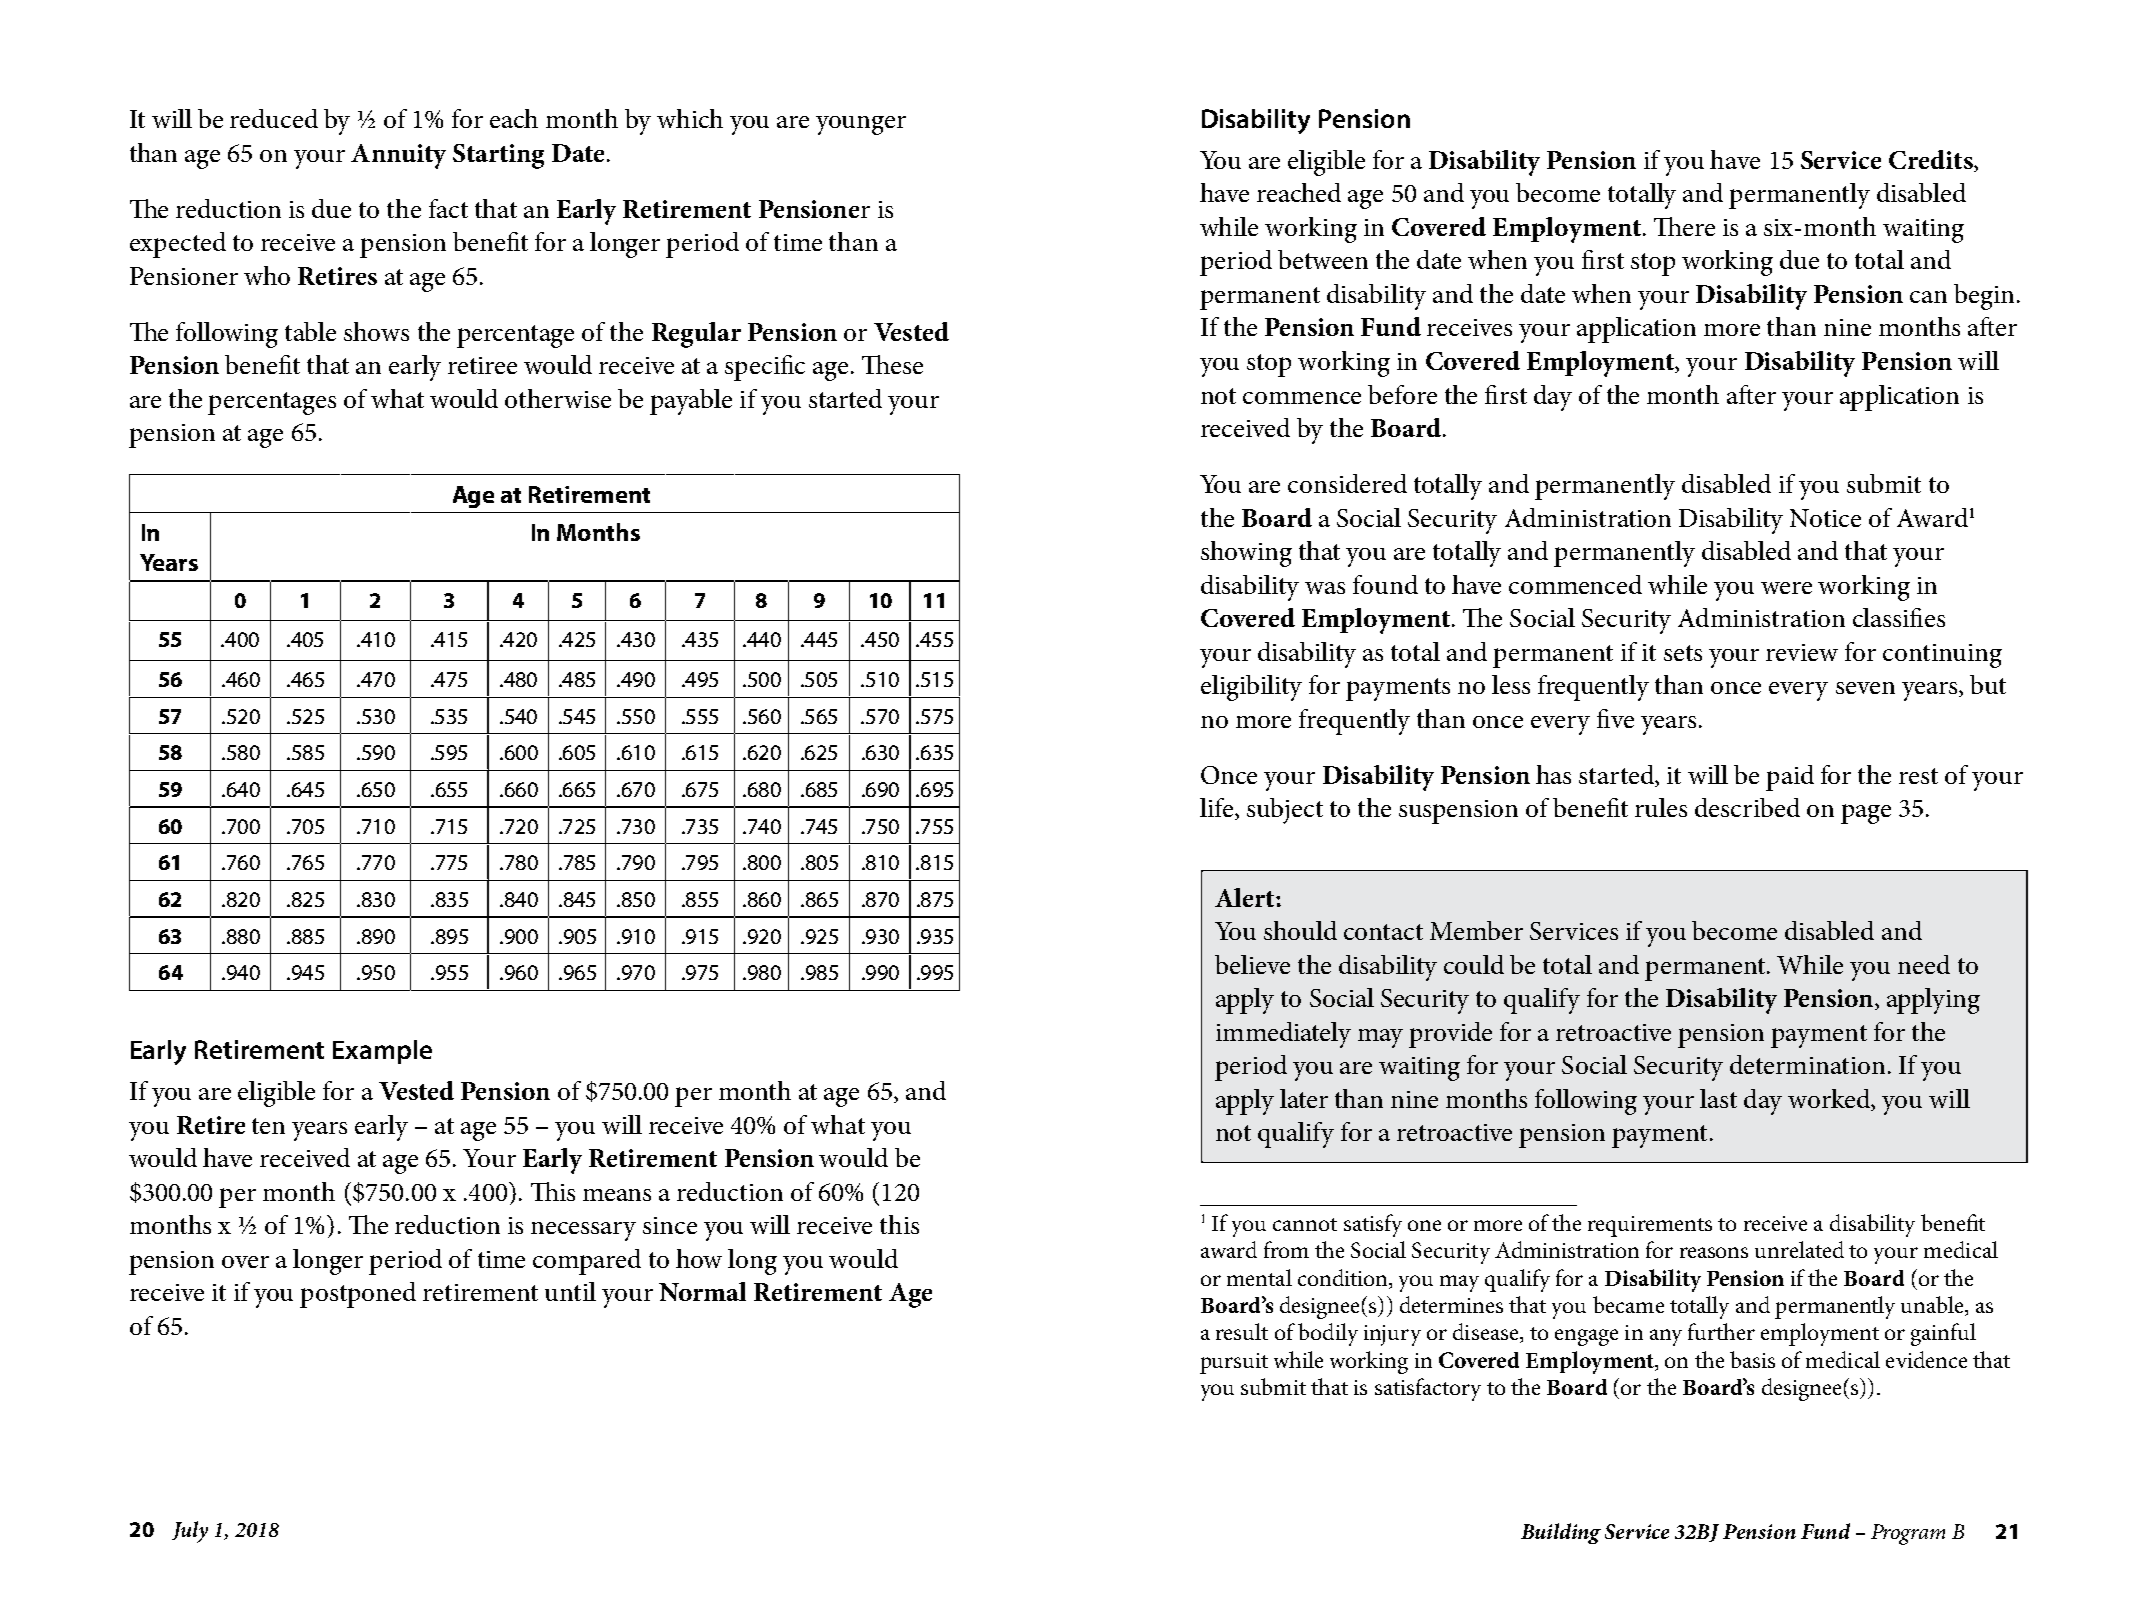  Describe the element at coordinates (1218, 809) in the screenshot. I see `life` at that location.
